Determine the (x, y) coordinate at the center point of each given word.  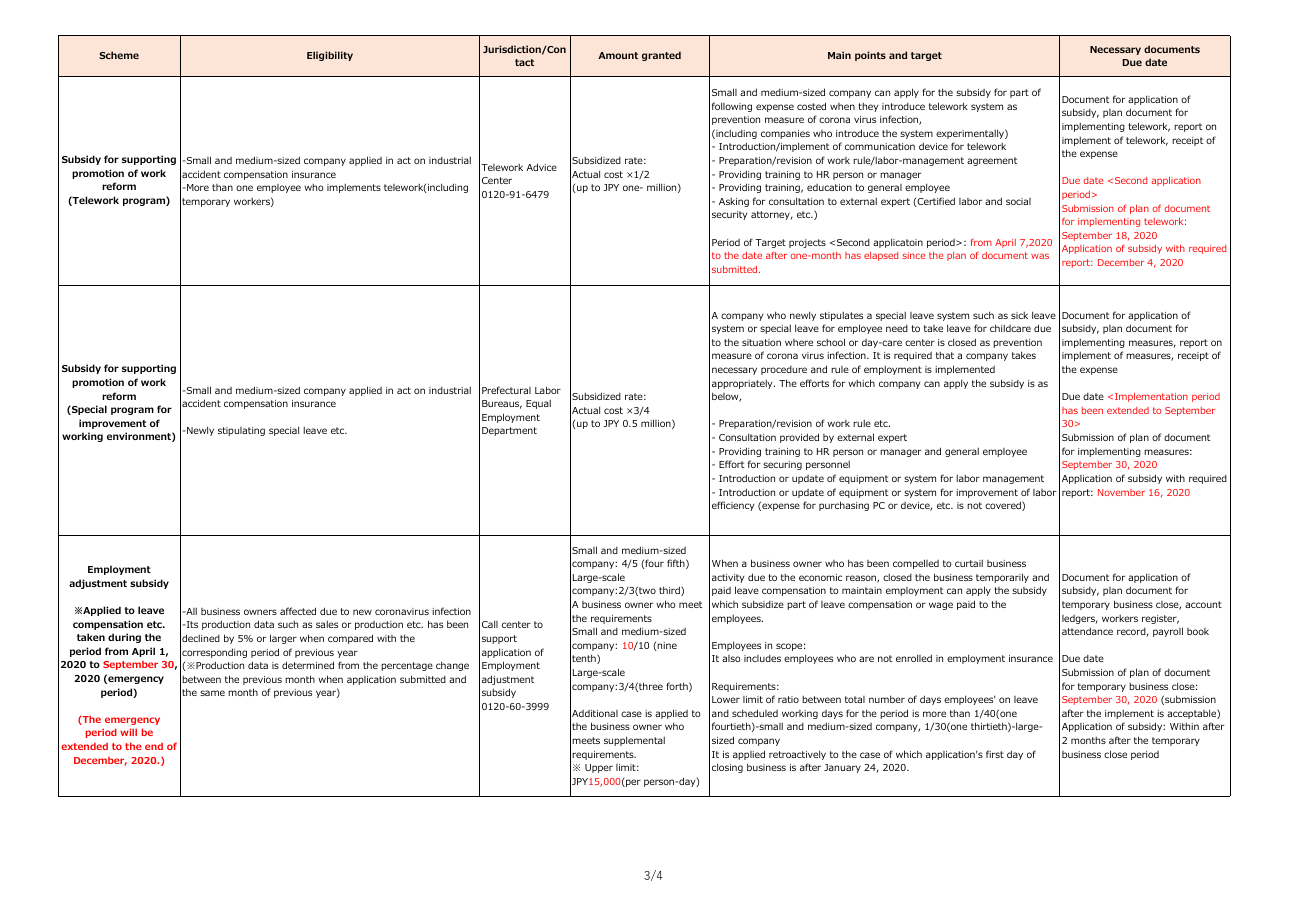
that (945, 355)
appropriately (743, 384)
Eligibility (330, 56)
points (870, 56)
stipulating (241, 431)
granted (661, 56)
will (128, 732)
